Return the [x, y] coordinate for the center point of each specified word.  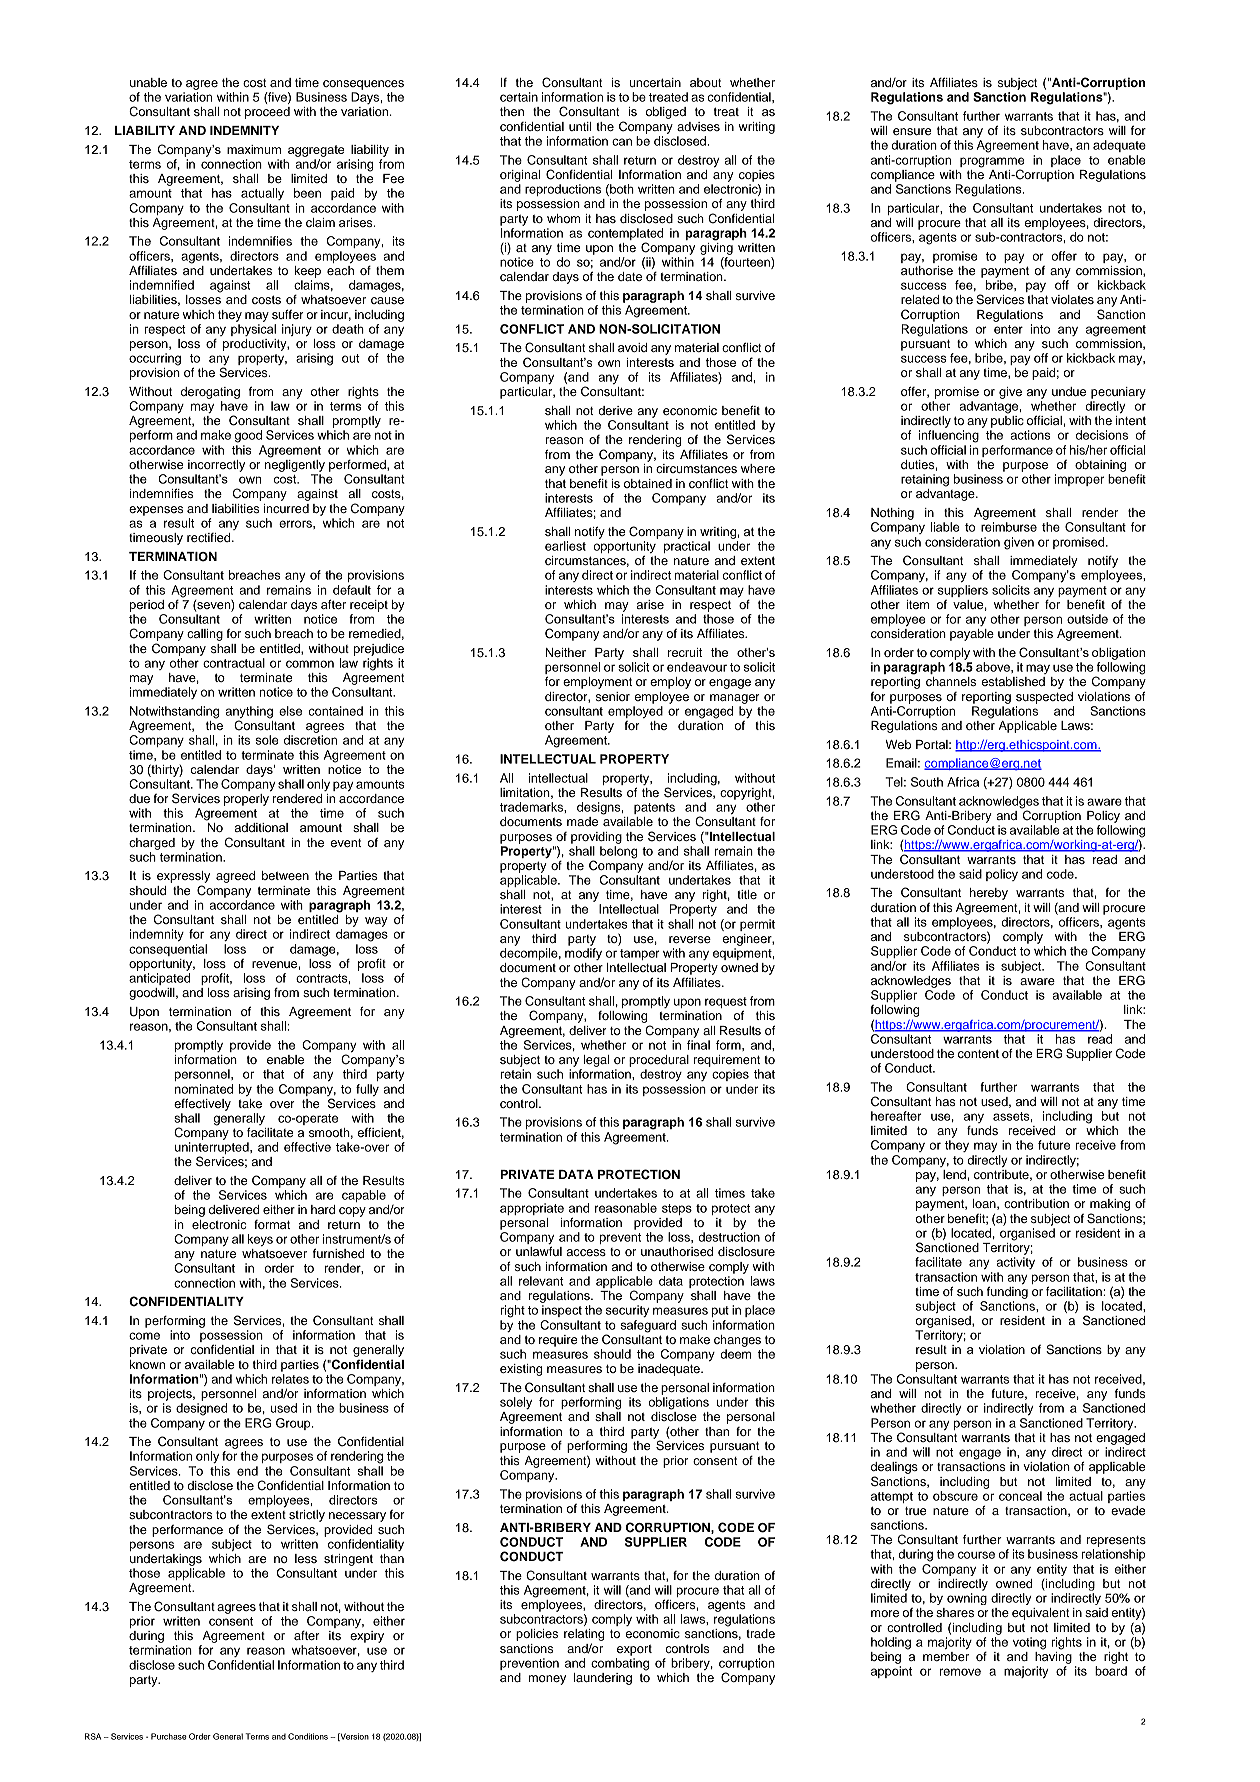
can [622, 142]
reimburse [1009, 527]
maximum [254, 149]
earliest [565, 546]
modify [583, 954]
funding [1007, 1291]
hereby [989, 894]
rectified [210, 537]
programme [992, 163]
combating [620, 1664]
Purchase [169, 1736]
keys [260, 1240]
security [627, 1311]
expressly [183, 877]
